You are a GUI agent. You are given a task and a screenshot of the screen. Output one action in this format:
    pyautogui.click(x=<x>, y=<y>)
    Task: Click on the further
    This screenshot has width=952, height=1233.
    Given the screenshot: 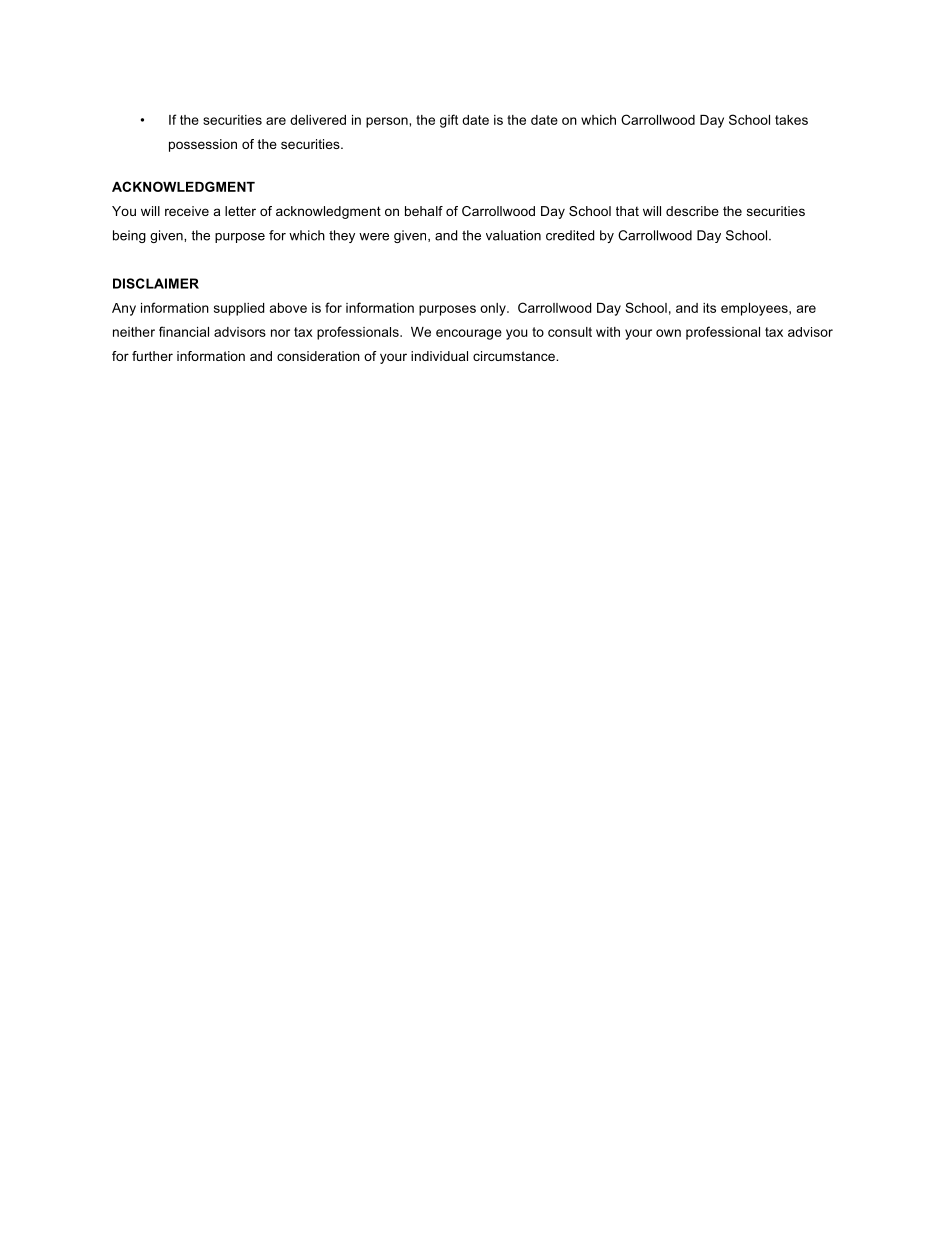 What is the action you would take?
    pyautogui.click(x=152, y=356)
